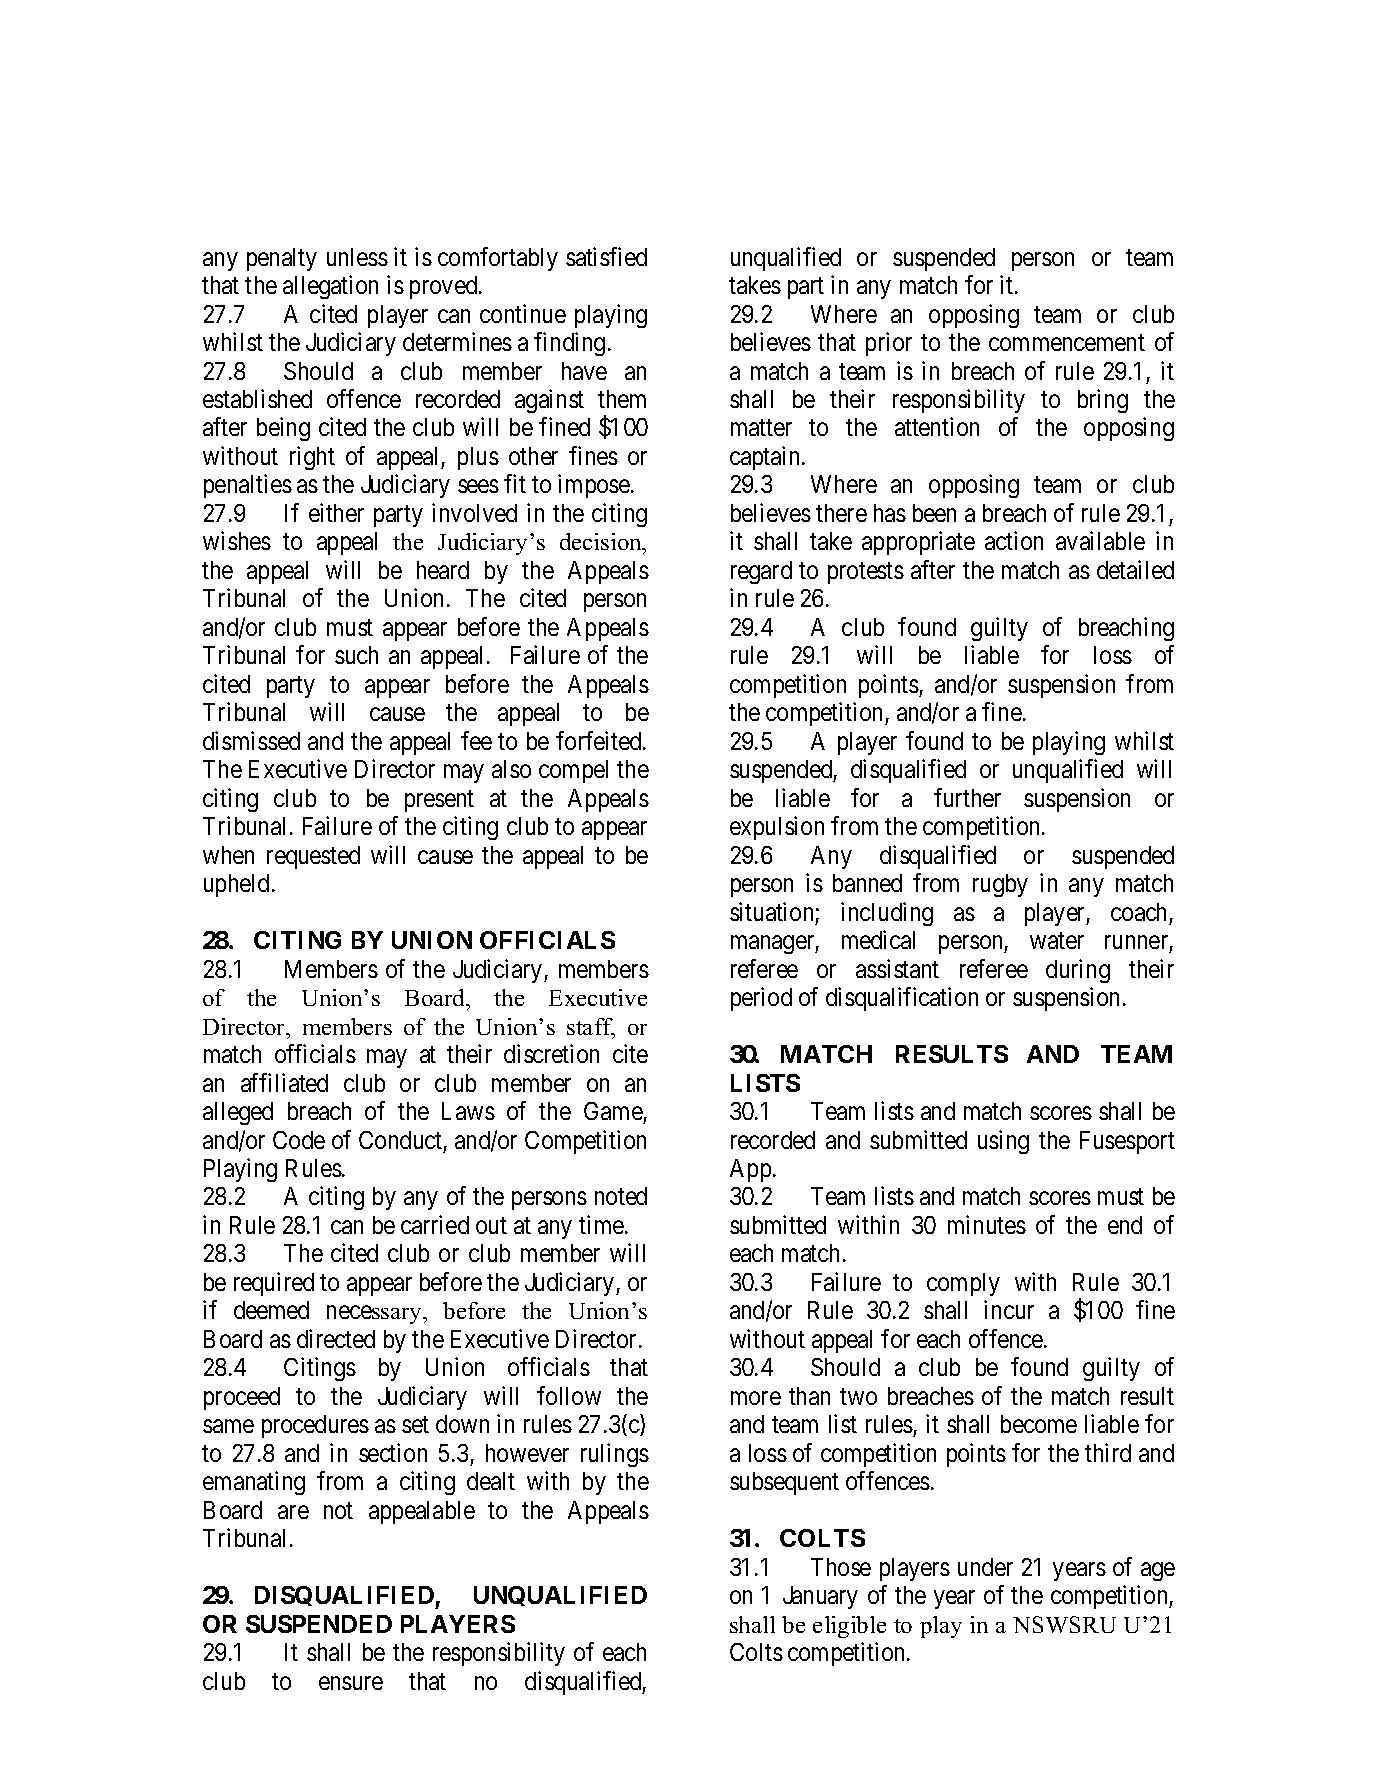 The height and width of the image is (1783, 1377). What do you see at coordinates (606, 256) in the image?
I see `satisfied` at bounding box center [606, 256].
